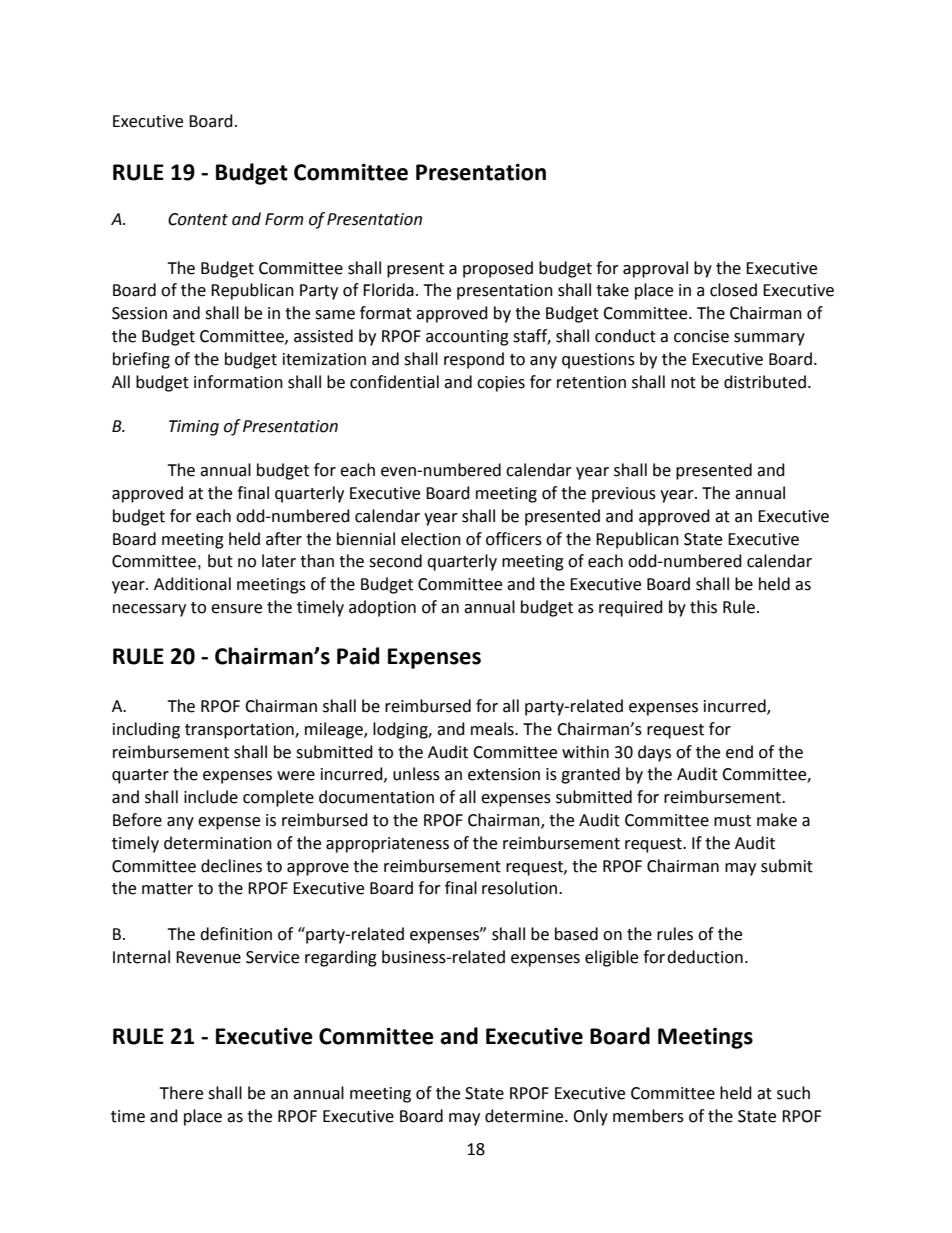  I want to click on meals, so click(493, 729).
